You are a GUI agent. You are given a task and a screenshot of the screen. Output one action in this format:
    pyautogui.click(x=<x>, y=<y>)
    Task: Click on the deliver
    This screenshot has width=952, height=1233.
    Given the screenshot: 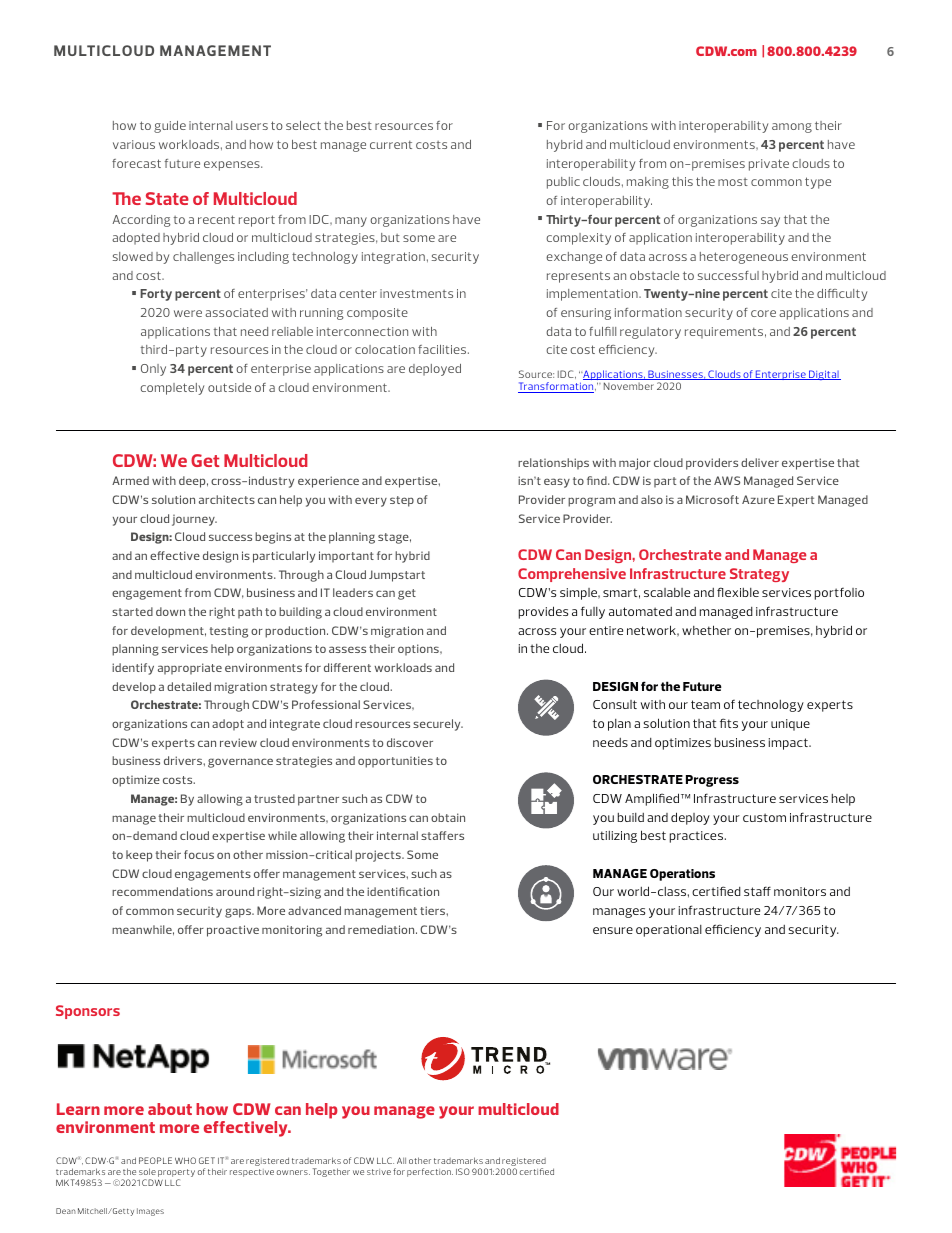 What is the action you would take?
    pyautogui.click(x=760, y=462)
